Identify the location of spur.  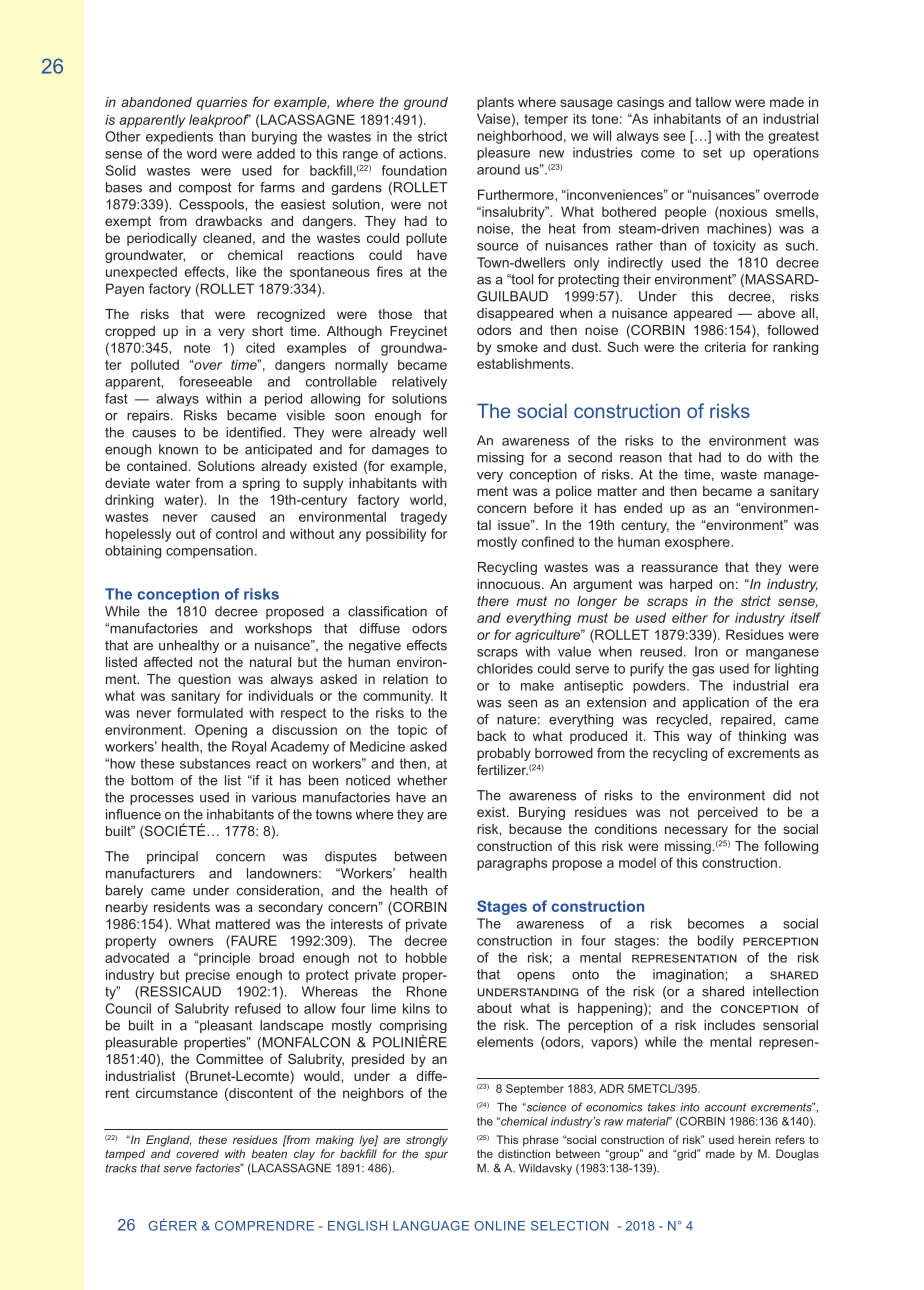
(436, 1156).
